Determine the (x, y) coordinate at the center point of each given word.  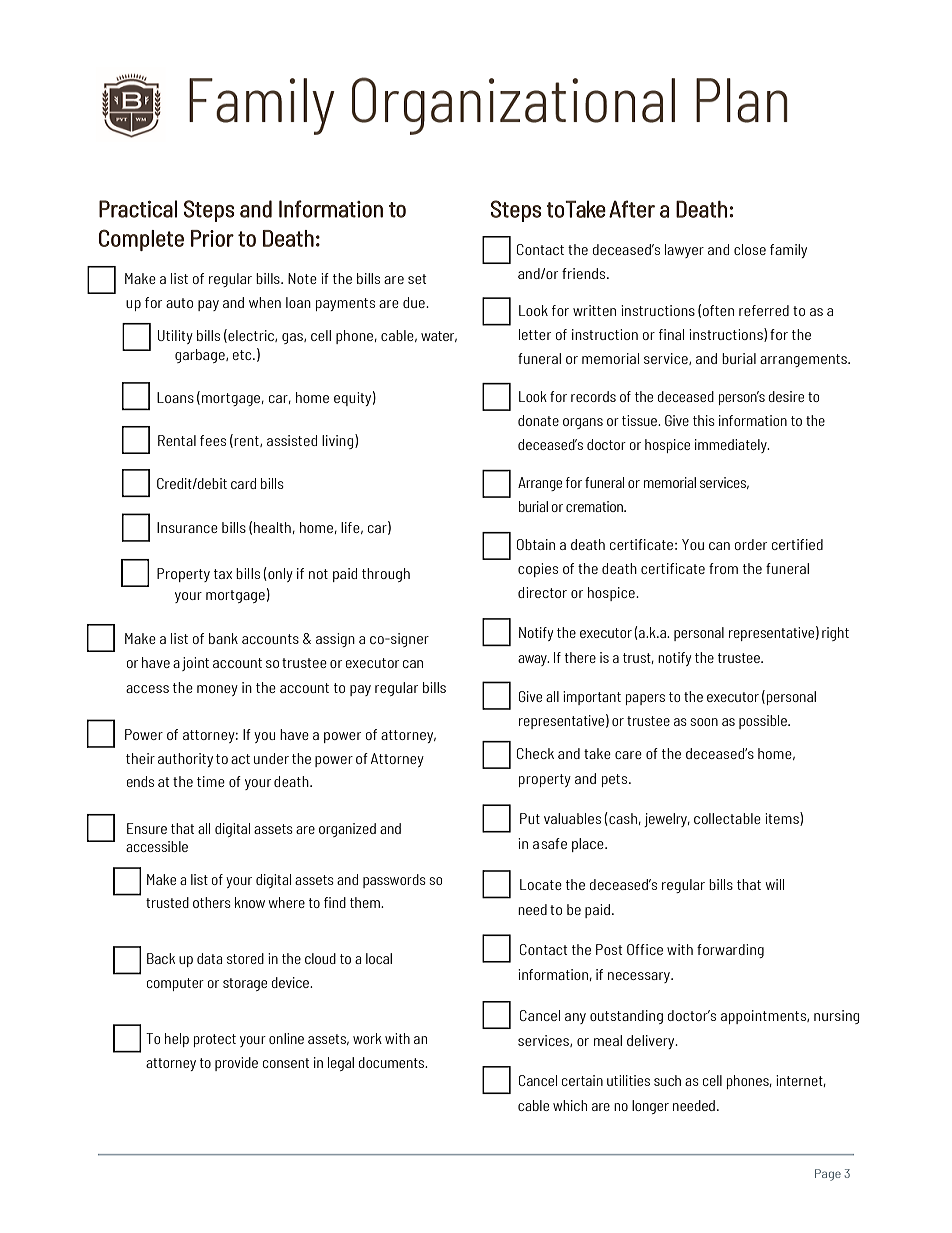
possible (764, 722)
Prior (212, 238)
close (750, 249)
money (217, 690)
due (415, 302)
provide (236, 1064)
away (533, 660)
